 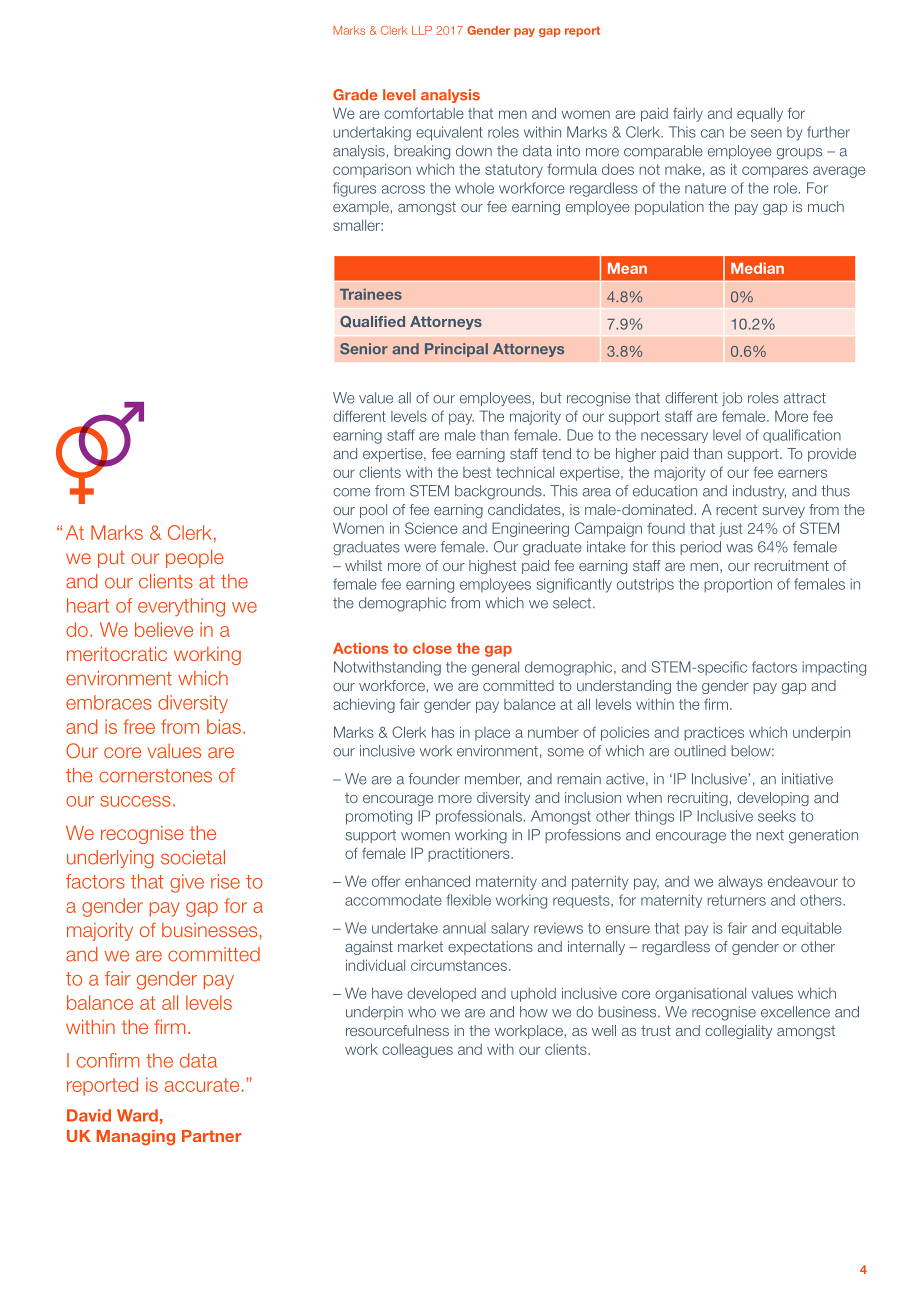 What do you see at coordinates (732, 399) in the screenshot?
I see `job` at bounding box center [732, 399].
